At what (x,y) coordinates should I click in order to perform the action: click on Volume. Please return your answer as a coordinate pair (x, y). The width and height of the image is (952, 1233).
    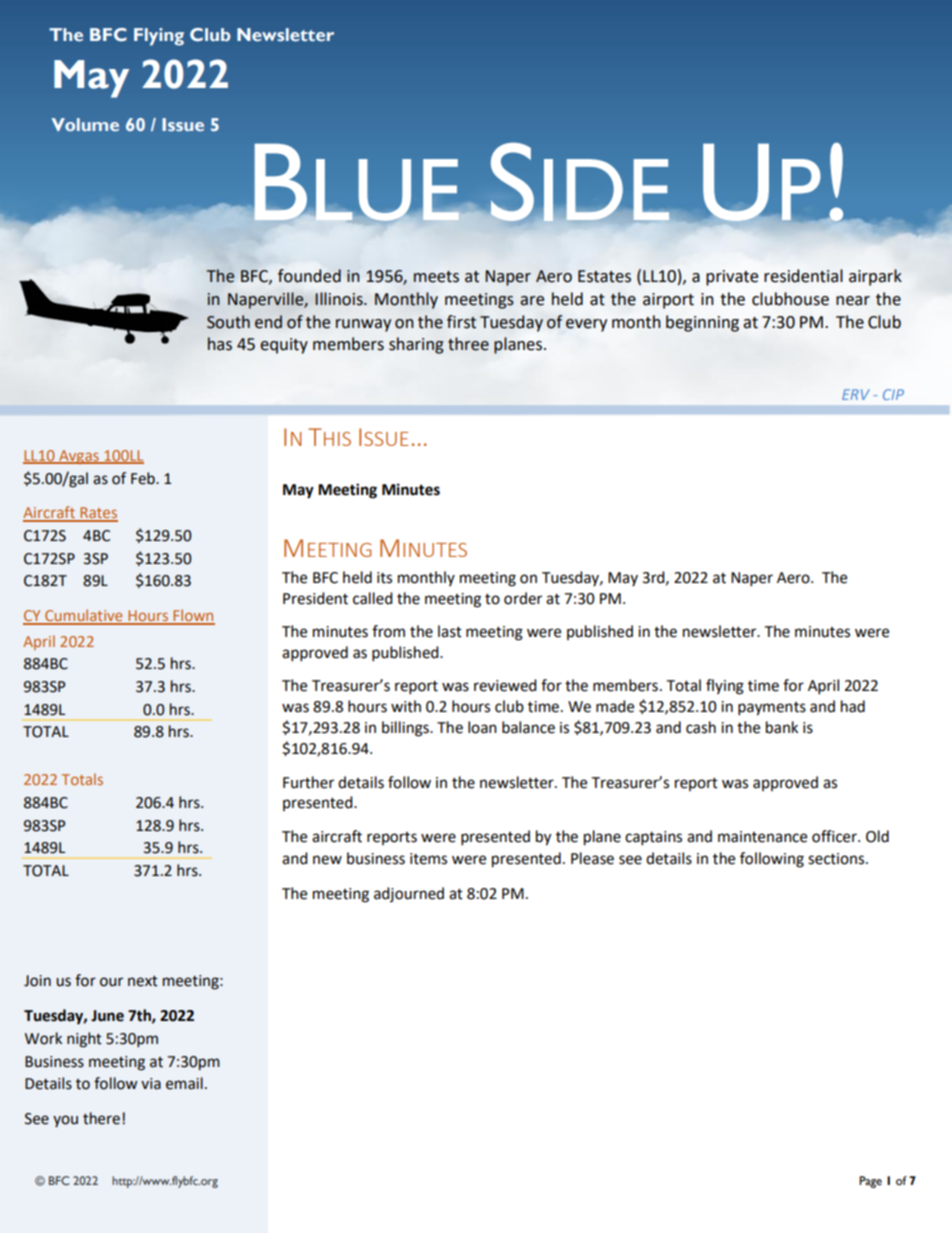
    Looking at the image, I should click on (85, 124).
